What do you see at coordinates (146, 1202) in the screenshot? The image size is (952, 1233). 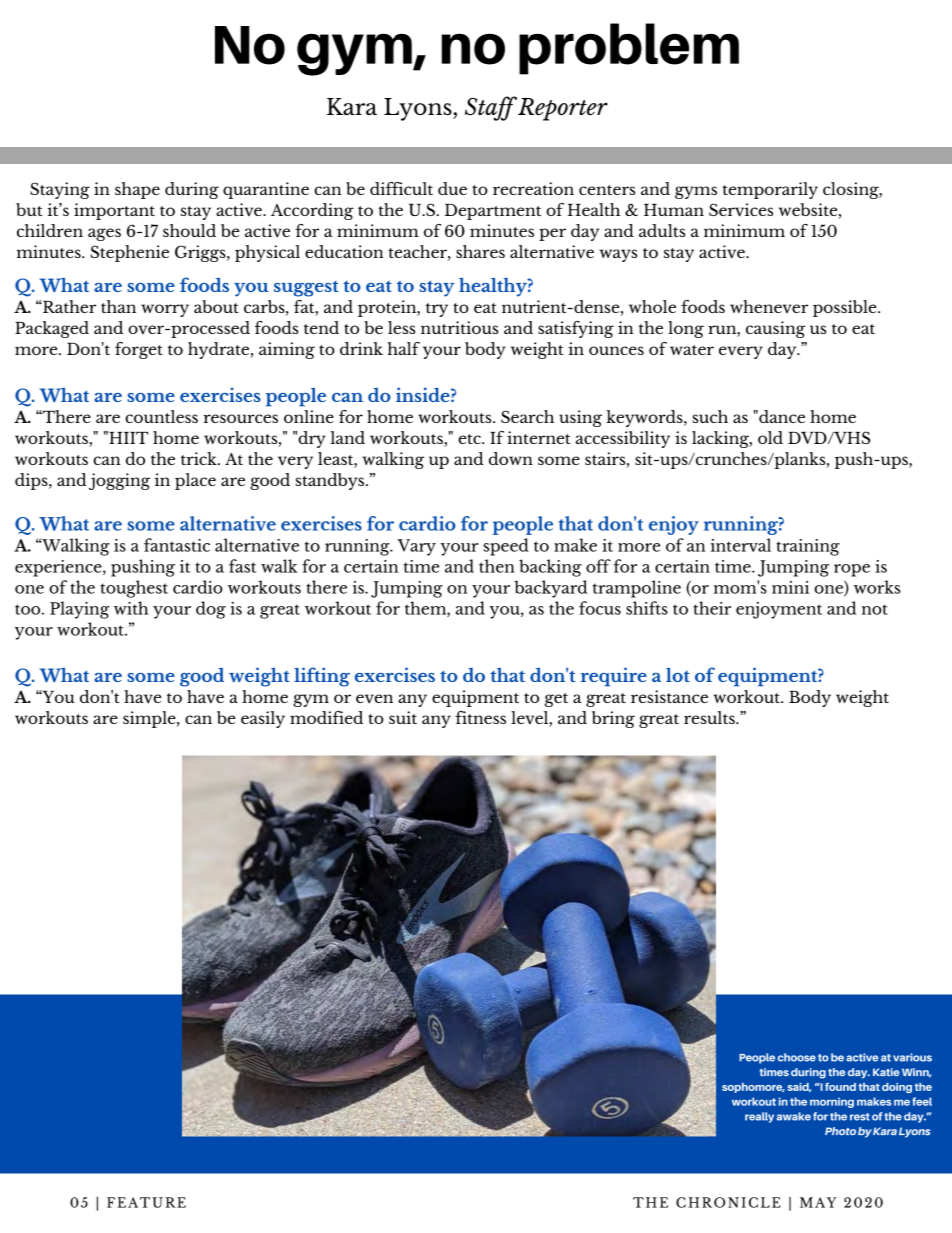 I see `FEATURE` at bounding box center [146, 1202].
